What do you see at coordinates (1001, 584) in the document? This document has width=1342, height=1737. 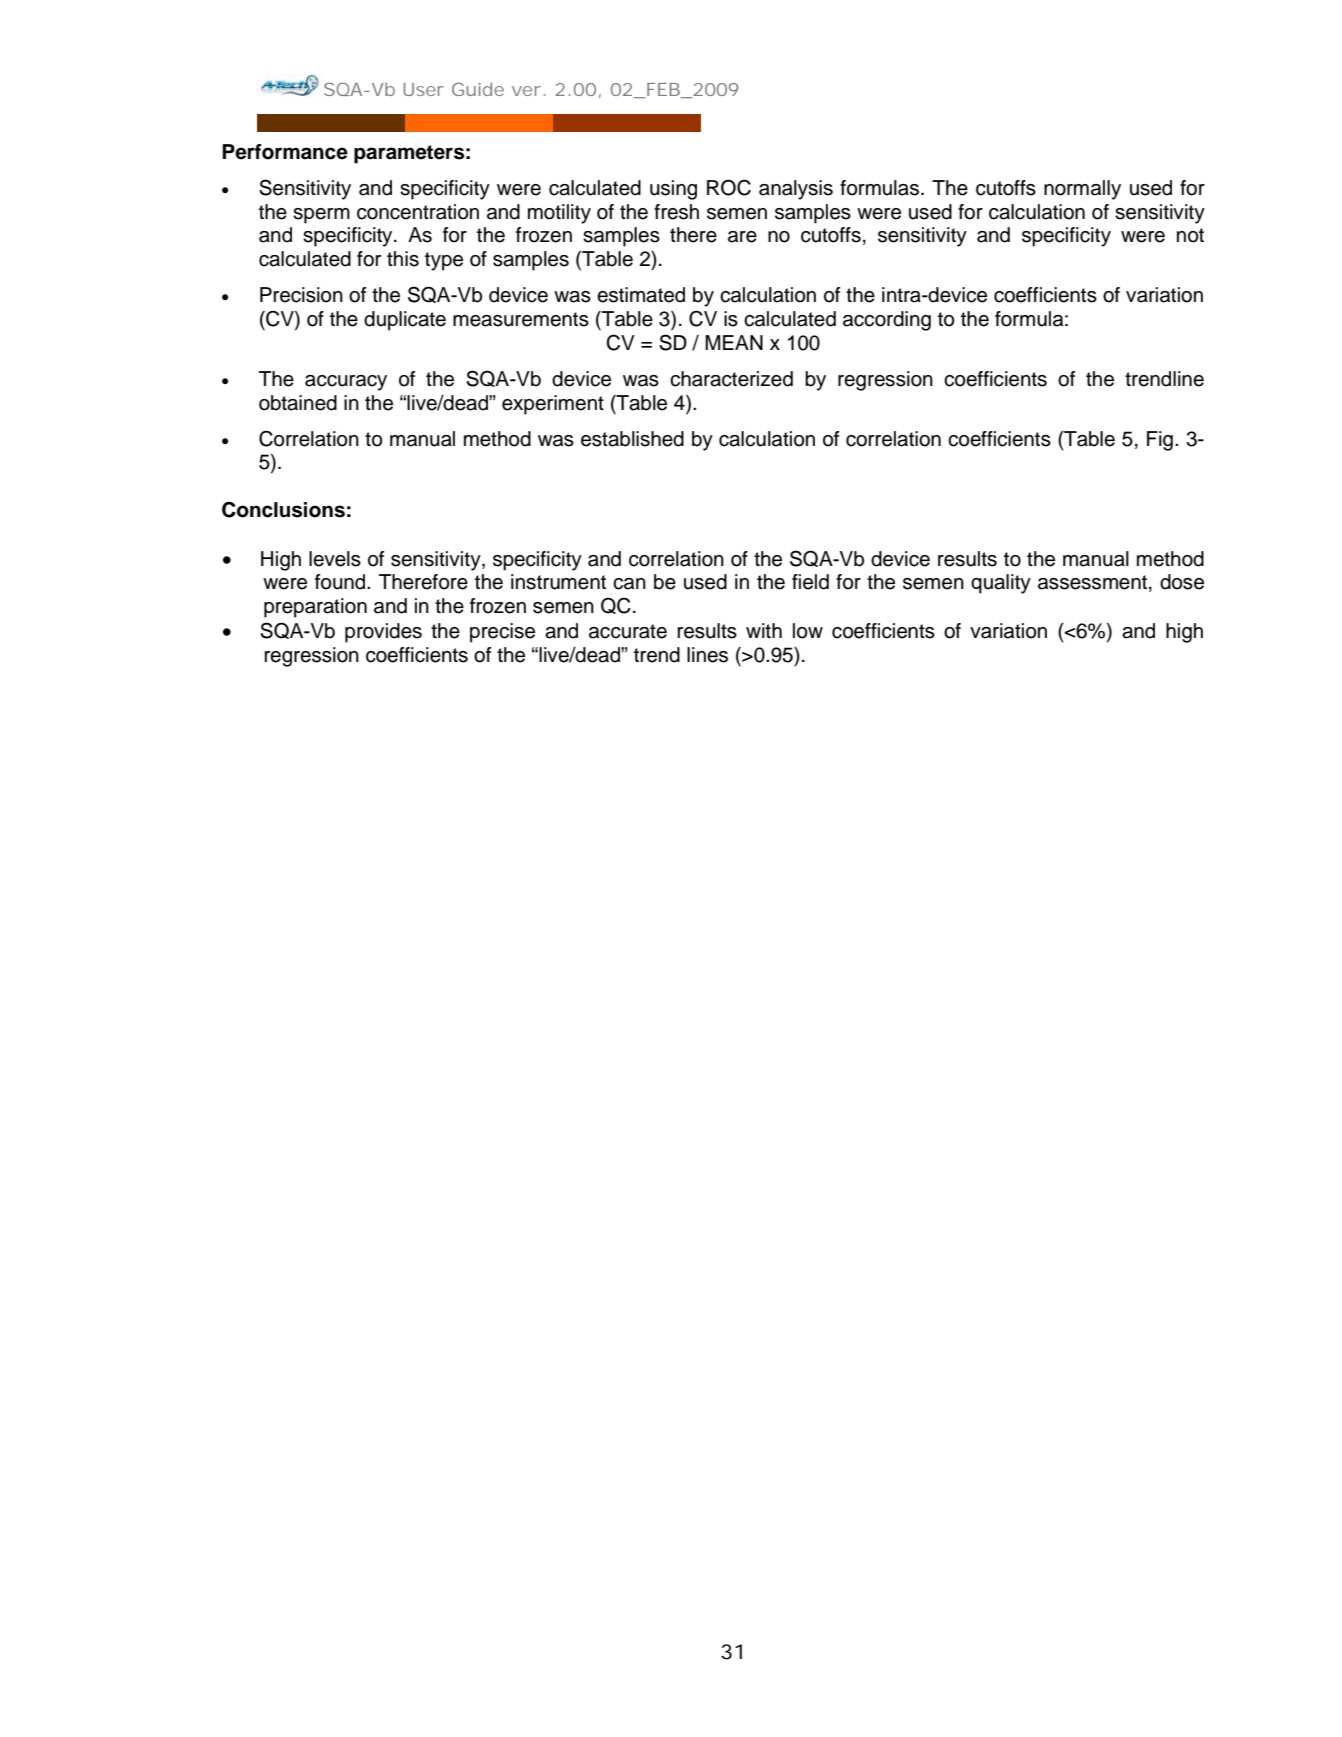 I see `quality` at bounding box center [1001, 584].
